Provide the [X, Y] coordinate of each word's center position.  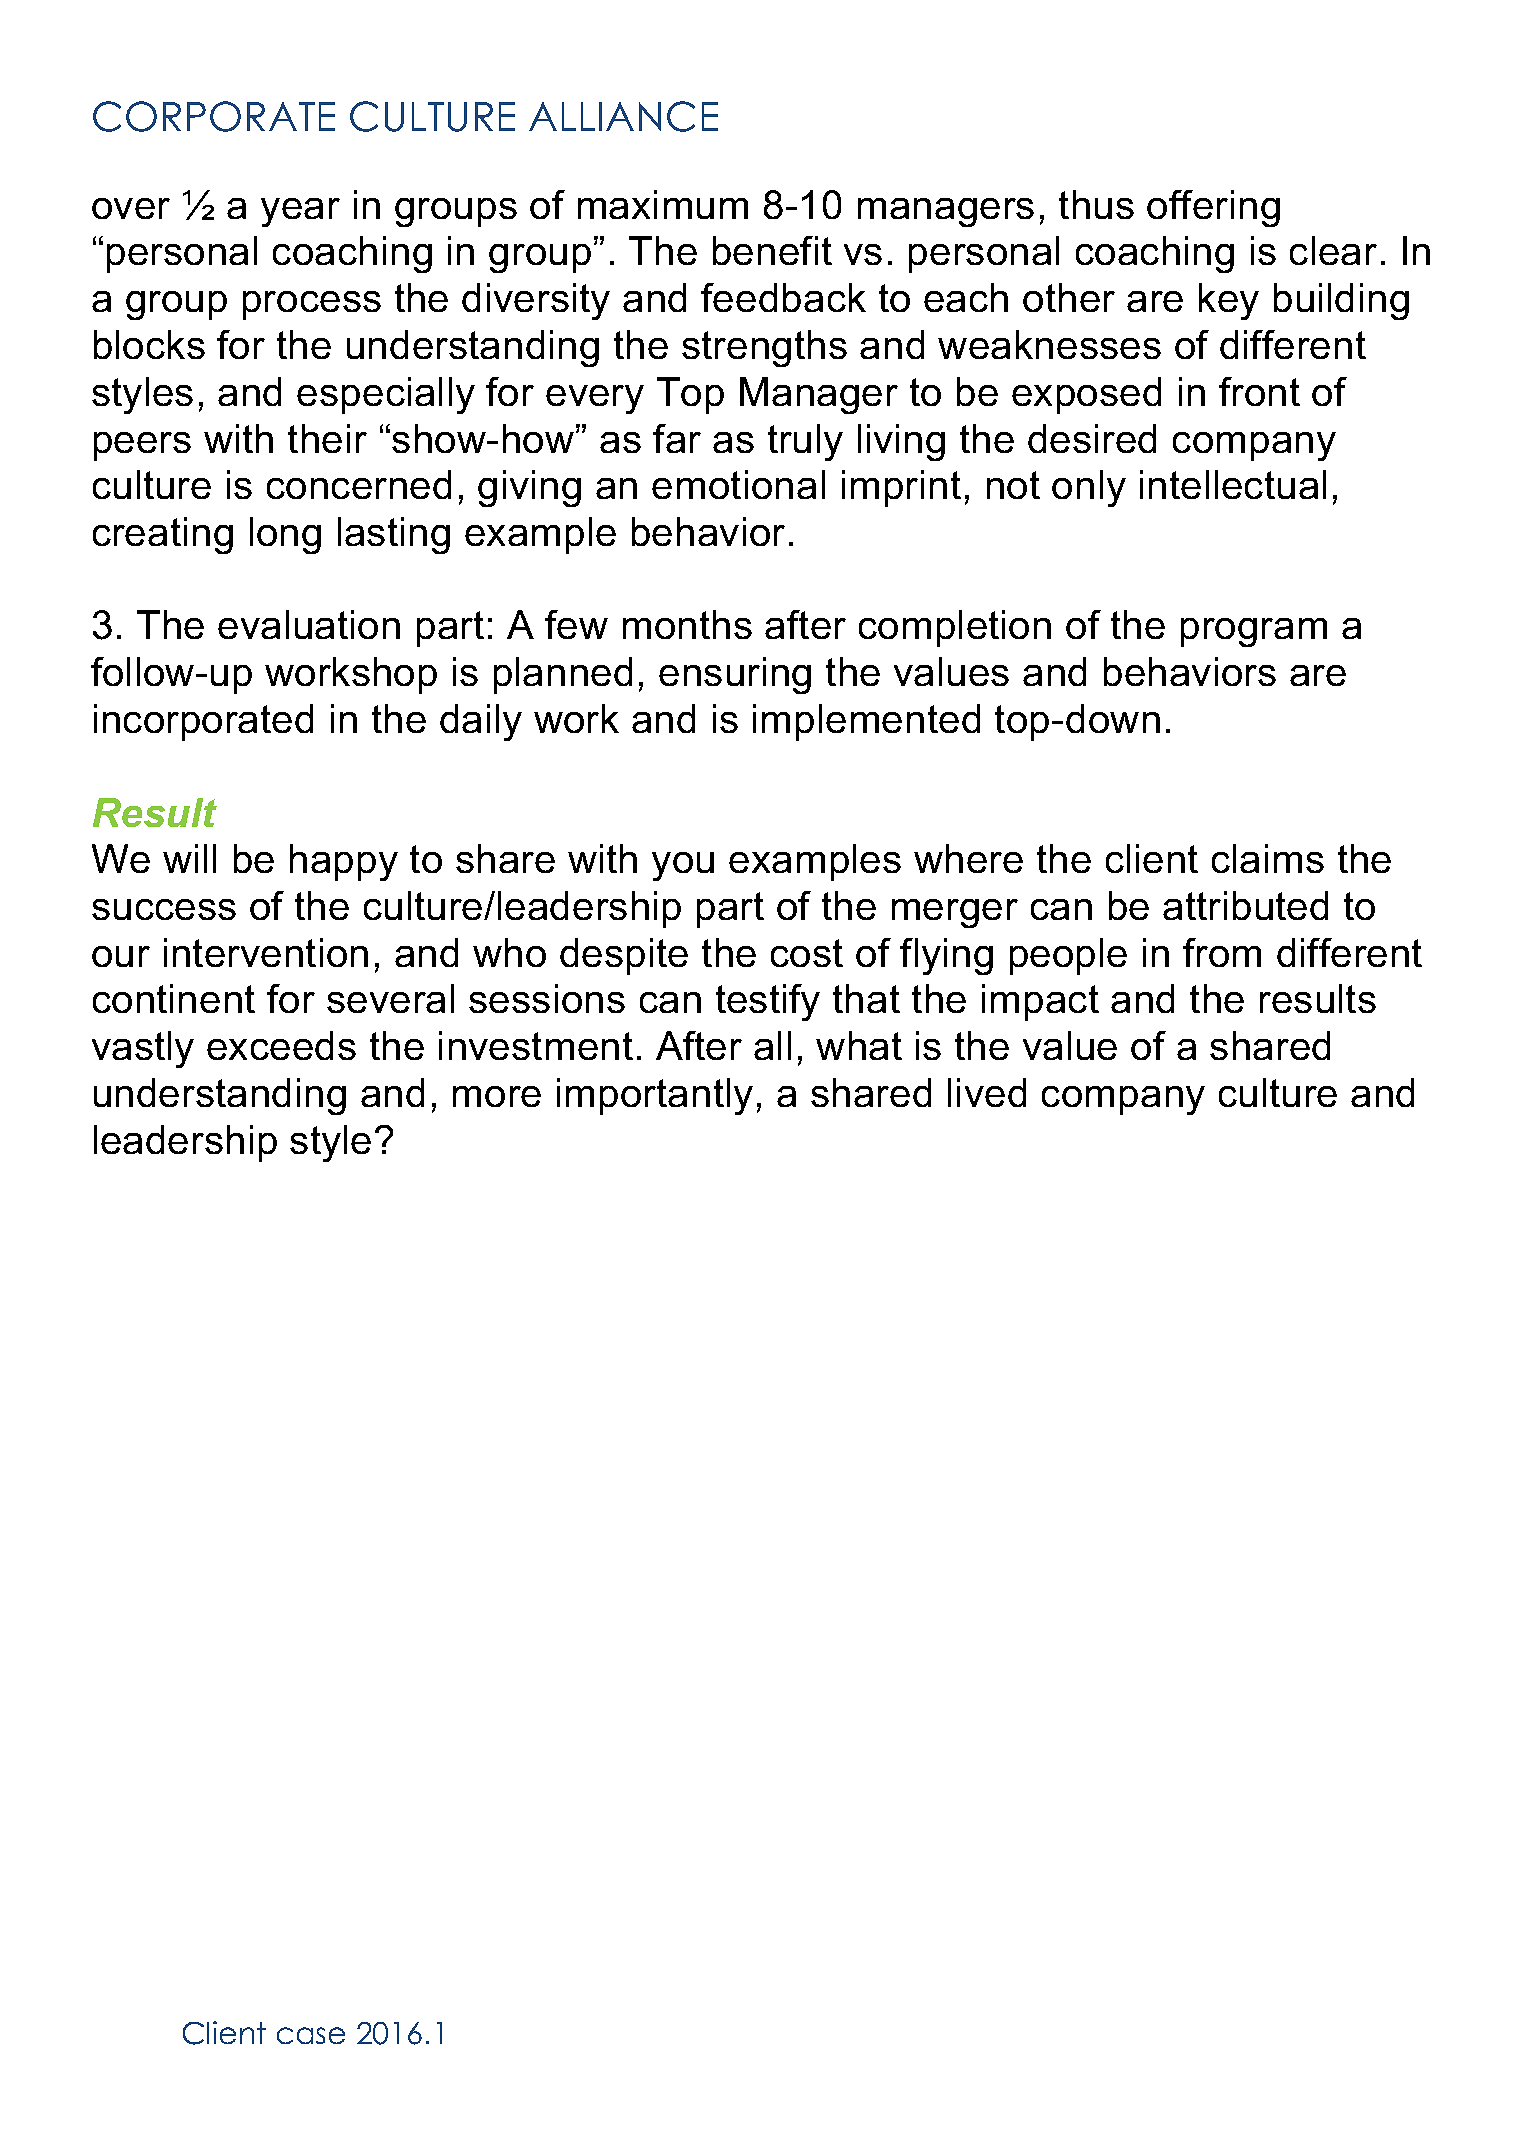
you [683, 866]
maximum [663, 204]
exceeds [281, 1045]
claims [1268, 858]
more [497, 1096]
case [311, 2035]
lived [987, 1092]
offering [1213, 208]
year [300, 212]
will [189, 858]
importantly [655, 1096]
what [859, 1045]
